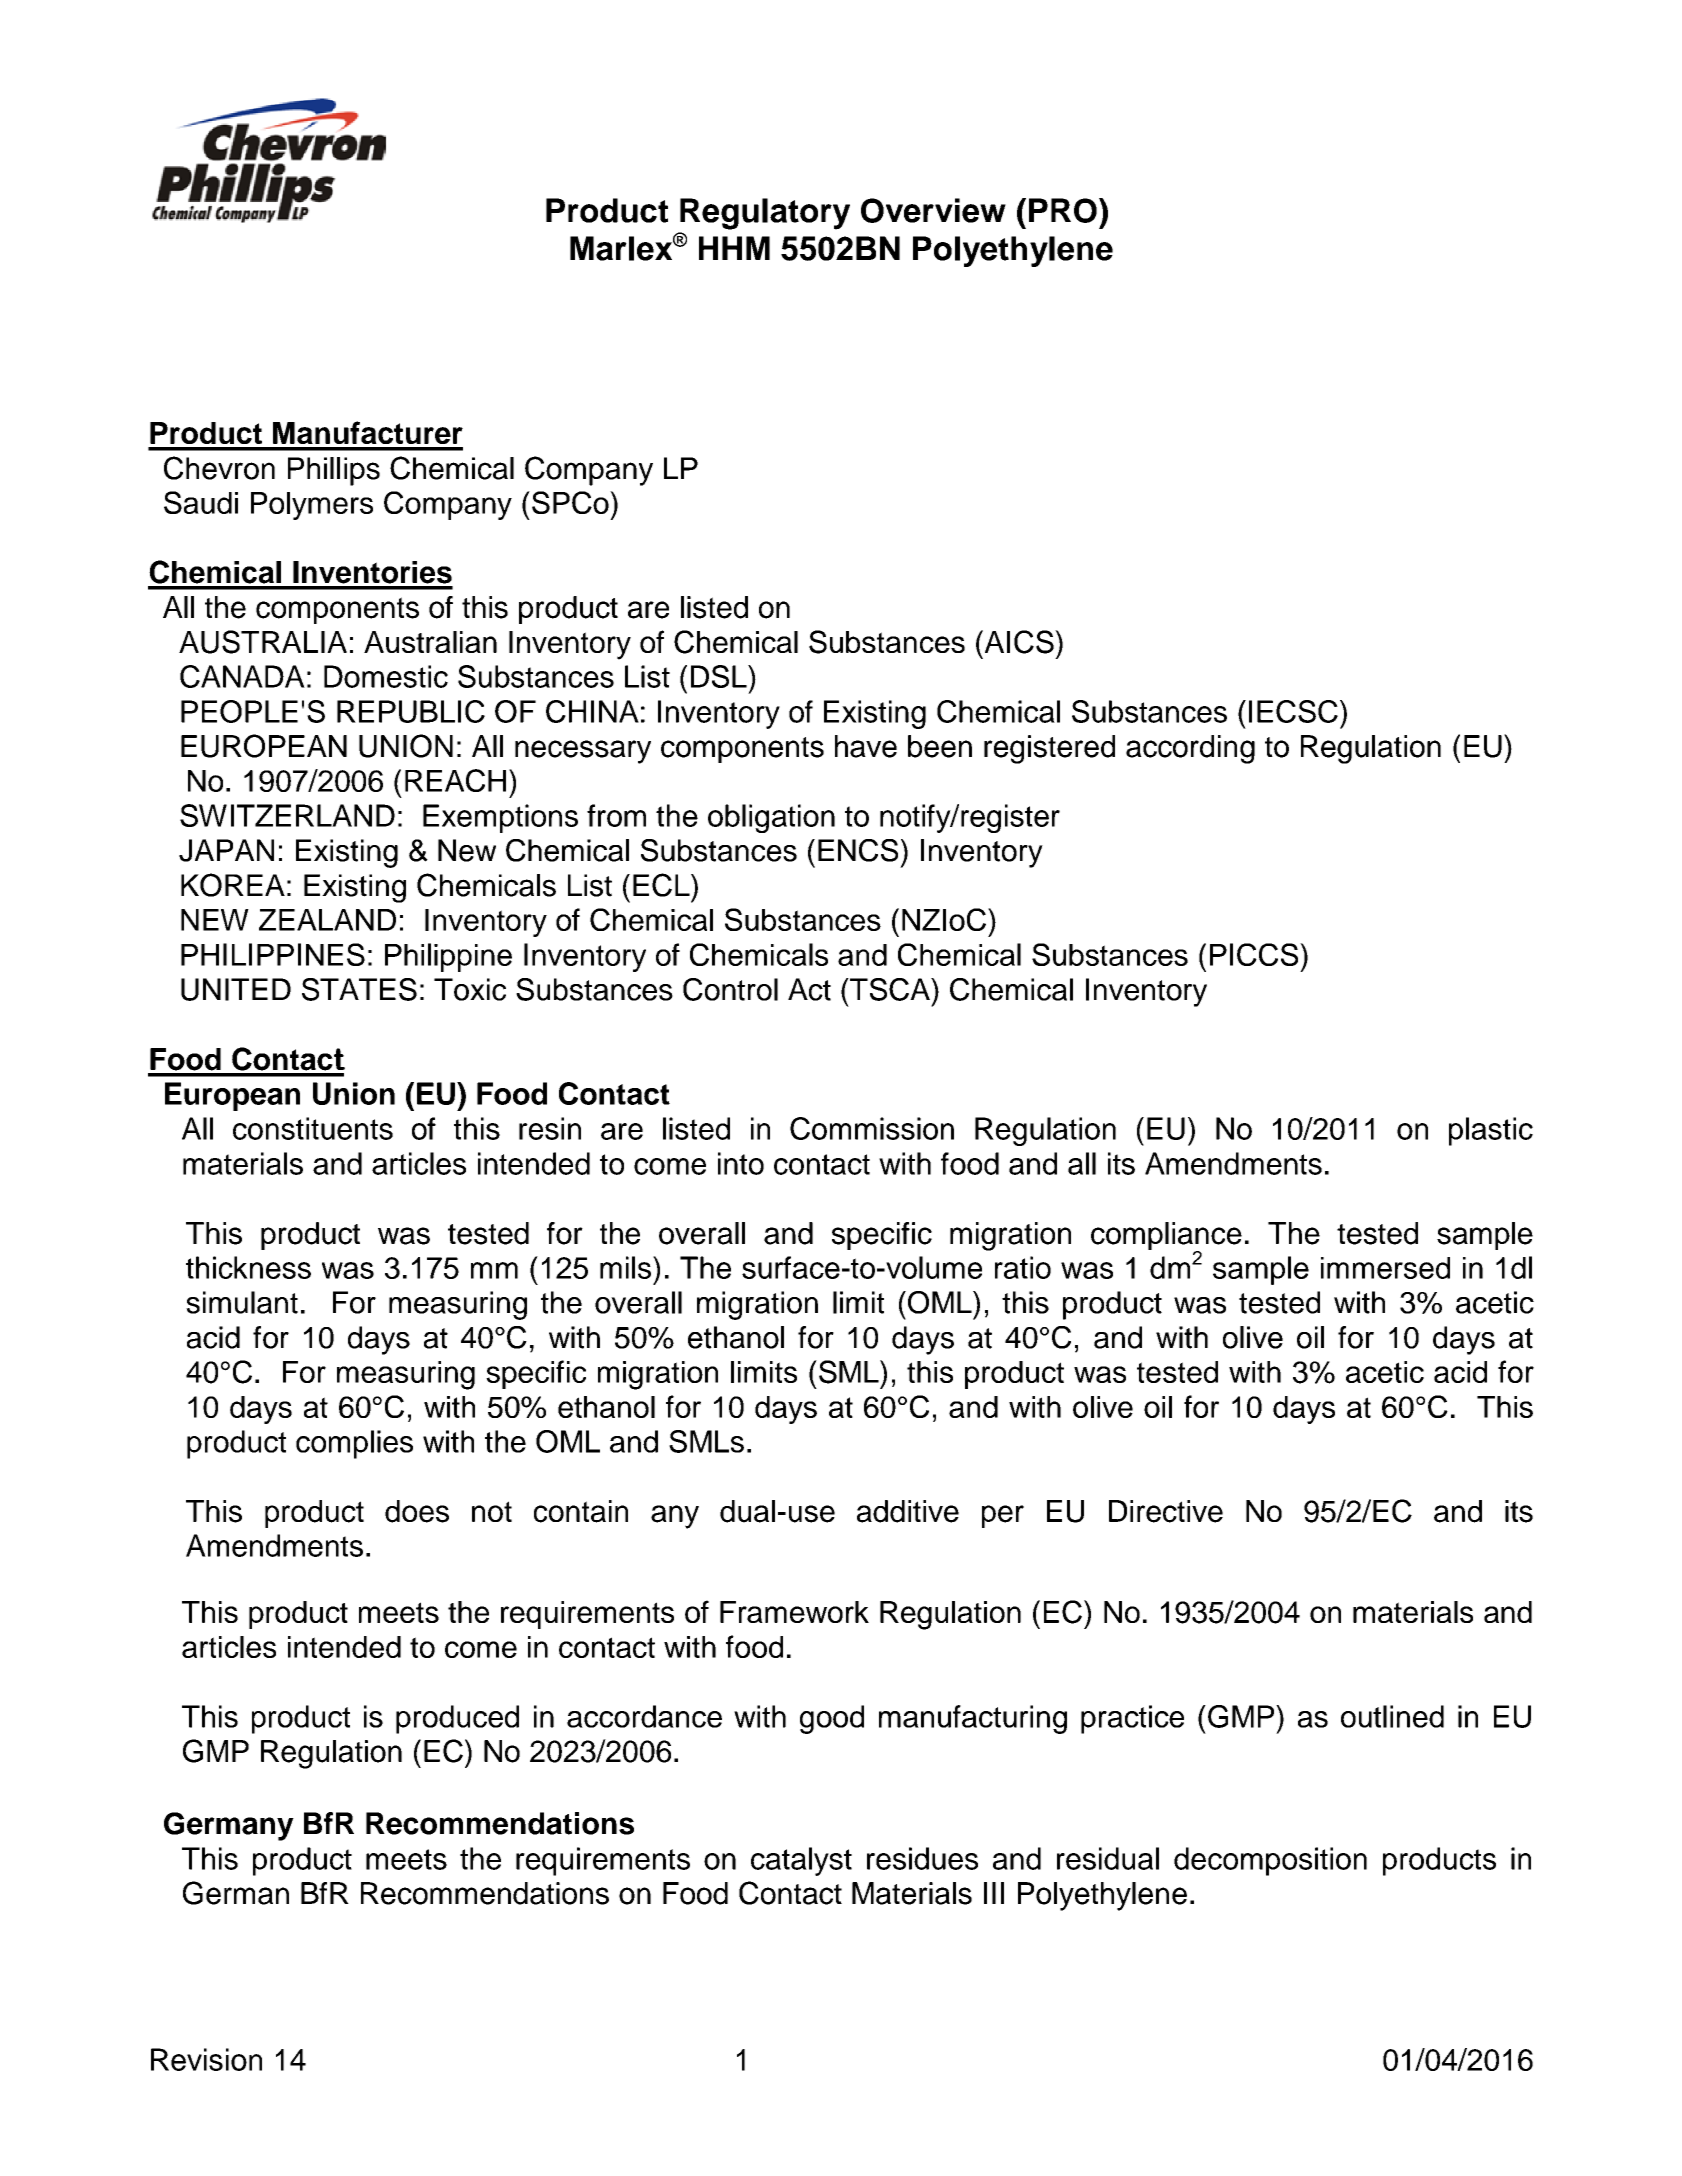 The image size is (1682, 2176). Describe the element at coordinates (354, 1444) in the screenshot. I see `complies` at that location.
